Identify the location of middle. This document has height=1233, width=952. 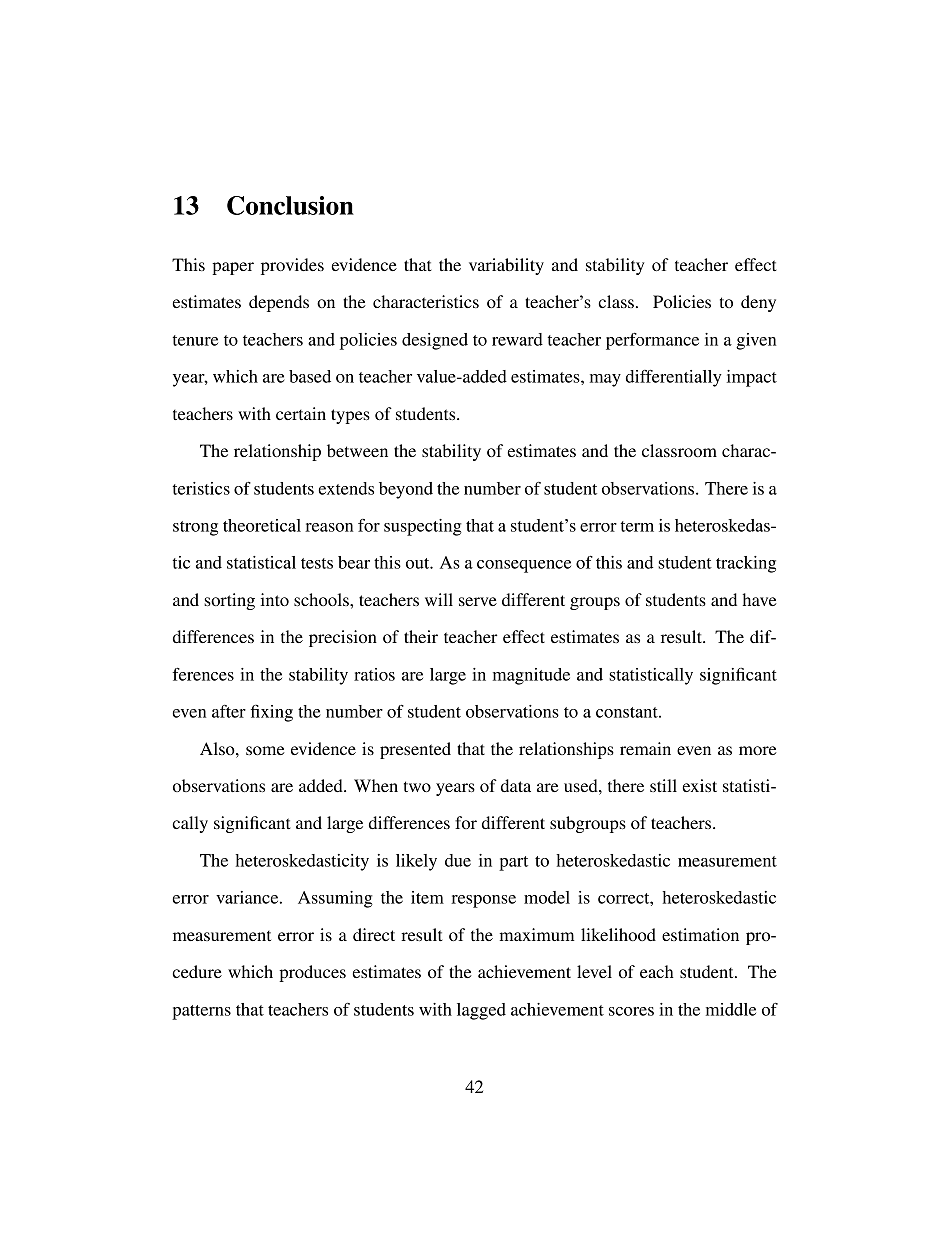
(731, 1009).
